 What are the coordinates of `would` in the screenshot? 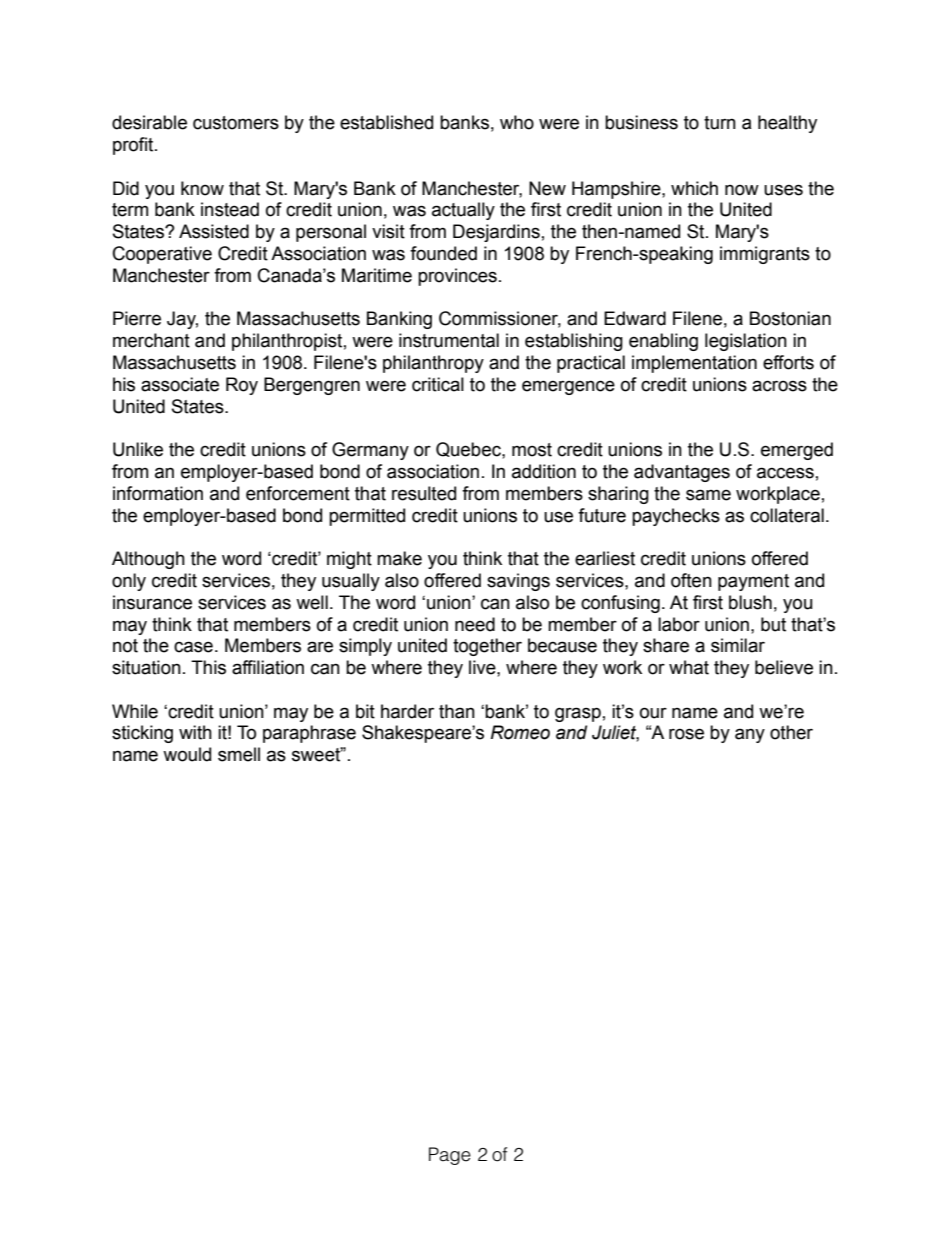 It's located at (187, 754).
